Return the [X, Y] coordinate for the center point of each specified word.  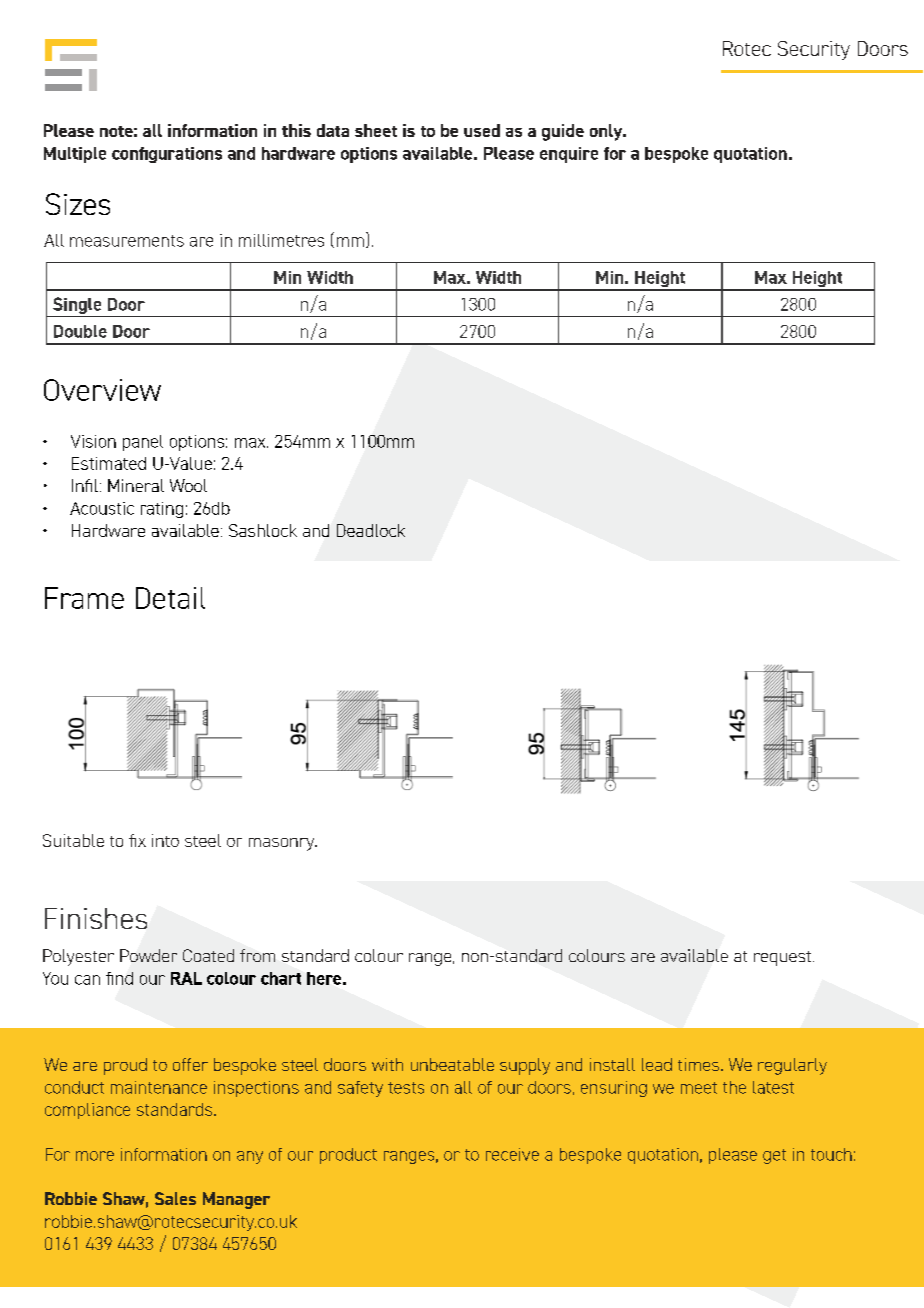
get [774, 1156]
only [607, 132]
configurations [167, 155]
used [482, 130]
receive [512, 1154]
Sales [175, 1198]
